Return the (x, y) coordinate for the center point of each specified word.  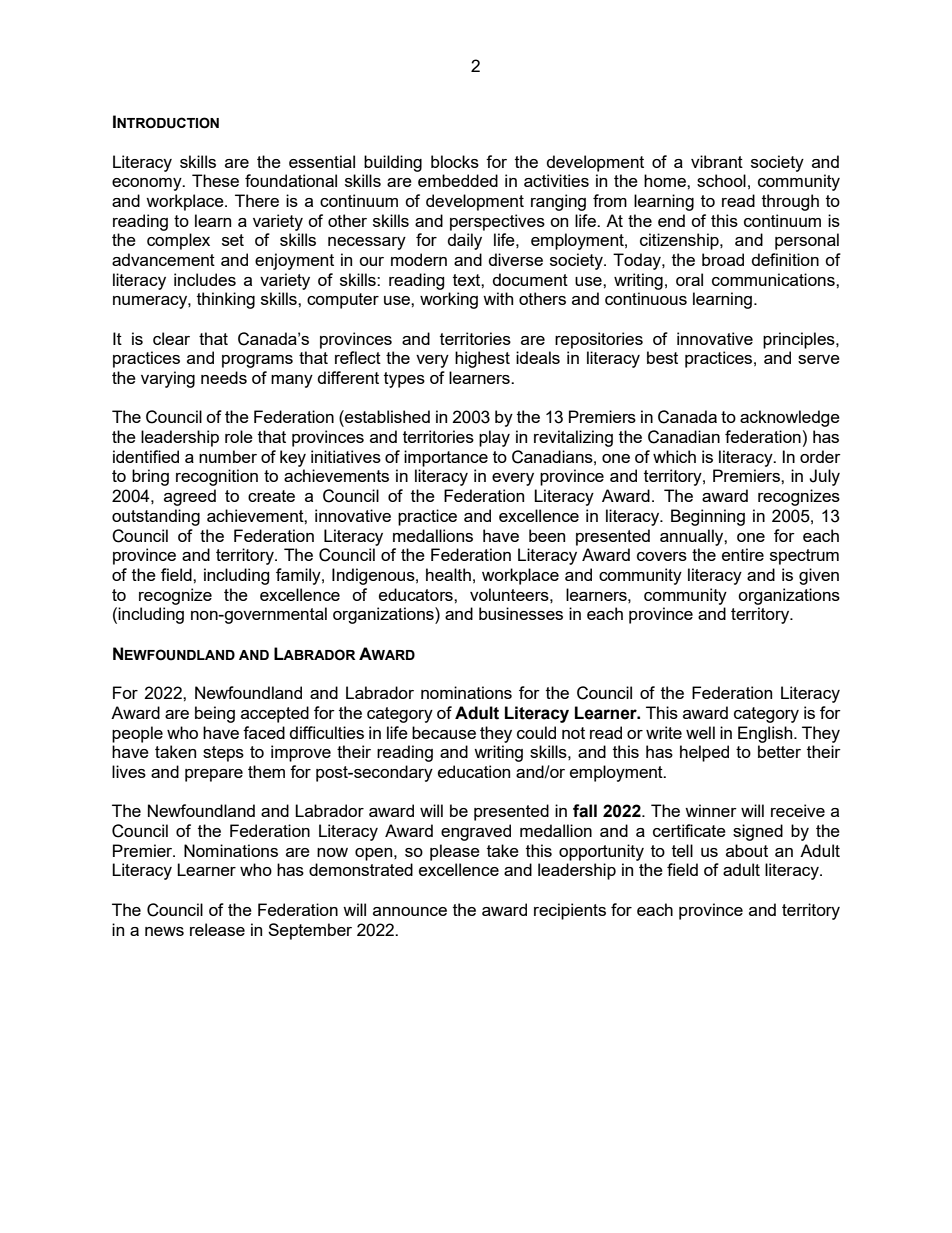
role (239, 436)
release (217, 929)
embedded (458, 180)
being (215, 714)
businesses (521, 613)
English (766, 734)
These (215, 180)
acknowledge (790, 418)
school (721, 180)
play (494, 438)
